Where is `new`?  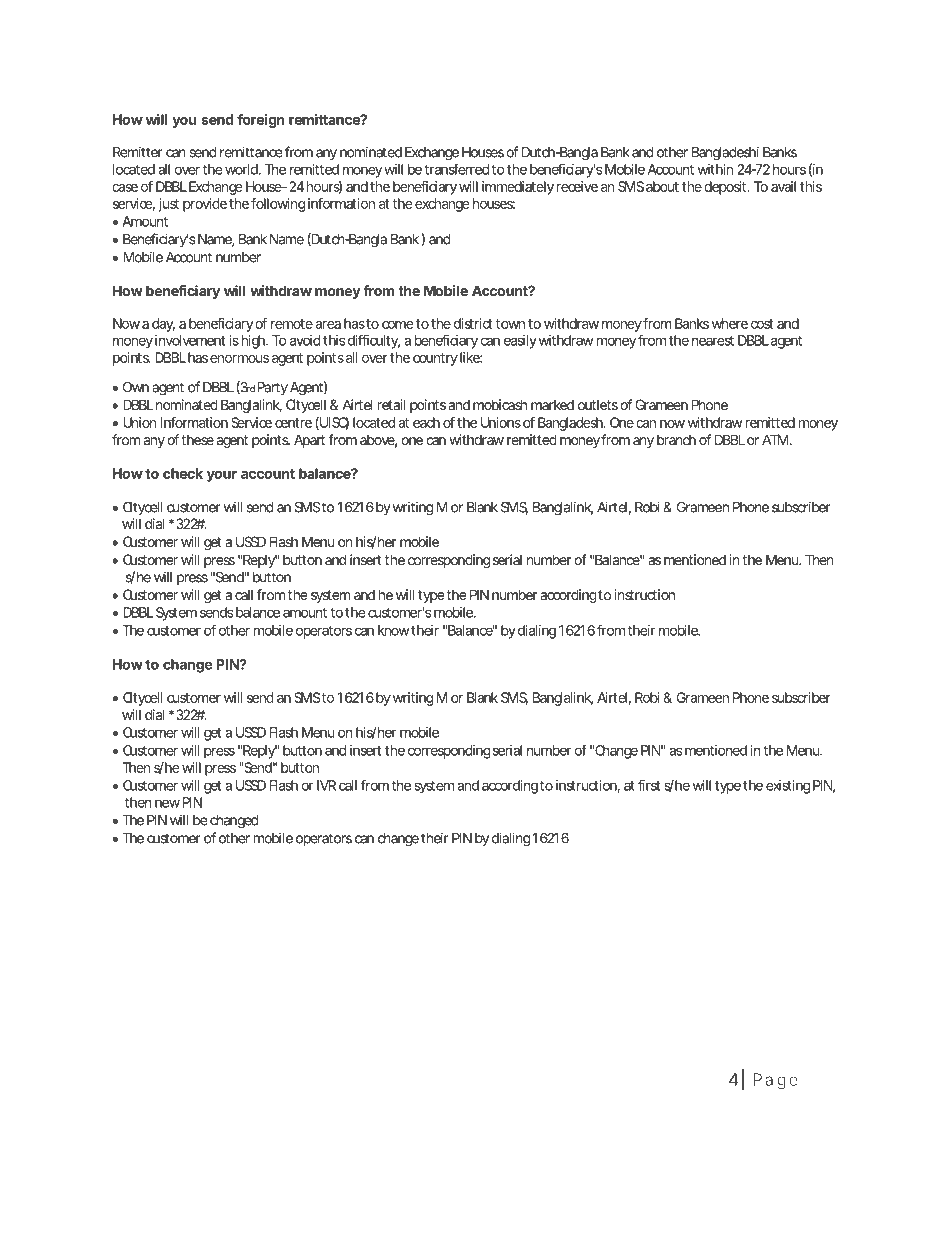
new is located at coordinates (167, 803).
